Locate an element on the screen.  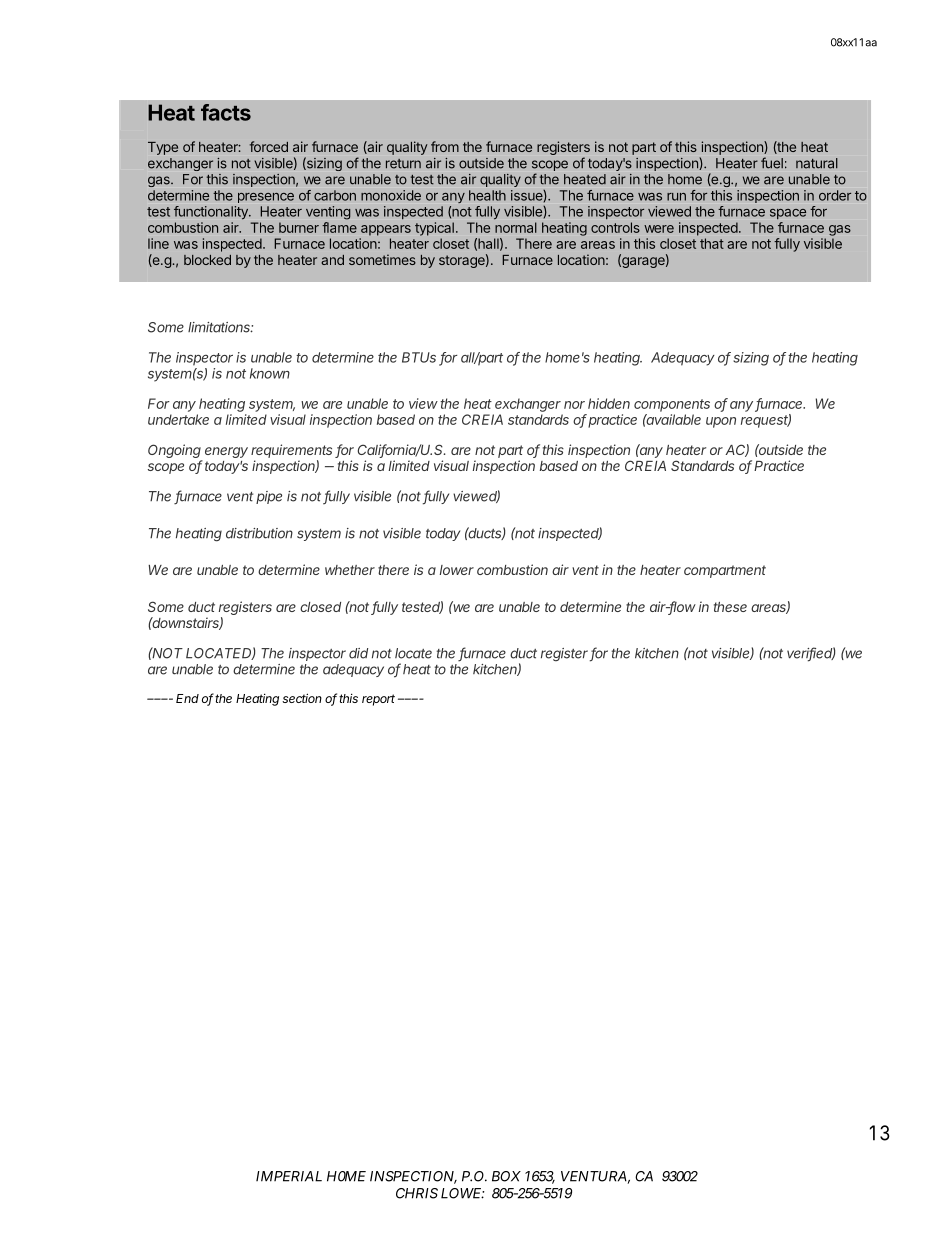
these is located at coordinates (730, 607).
